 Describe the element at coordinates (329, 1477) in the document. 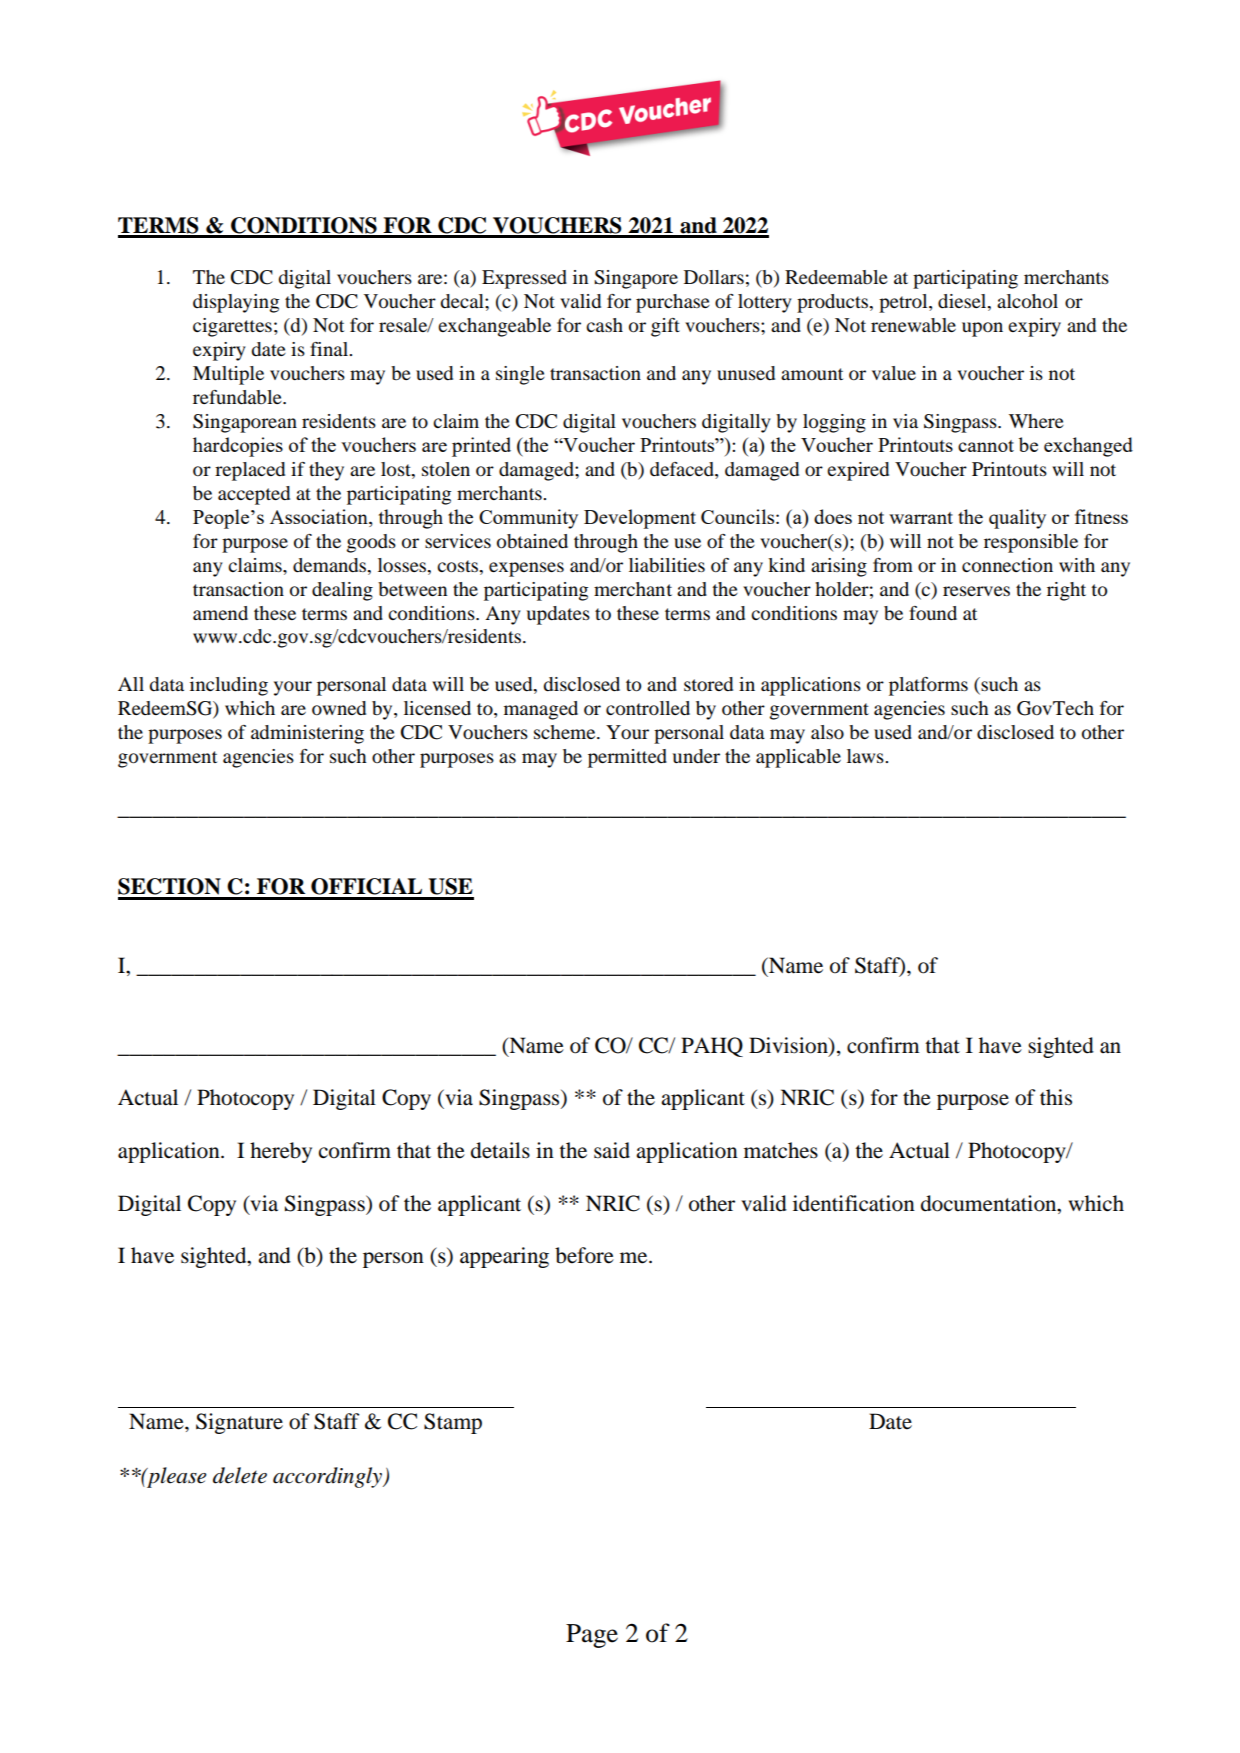

I see `accordingly` at that location.
